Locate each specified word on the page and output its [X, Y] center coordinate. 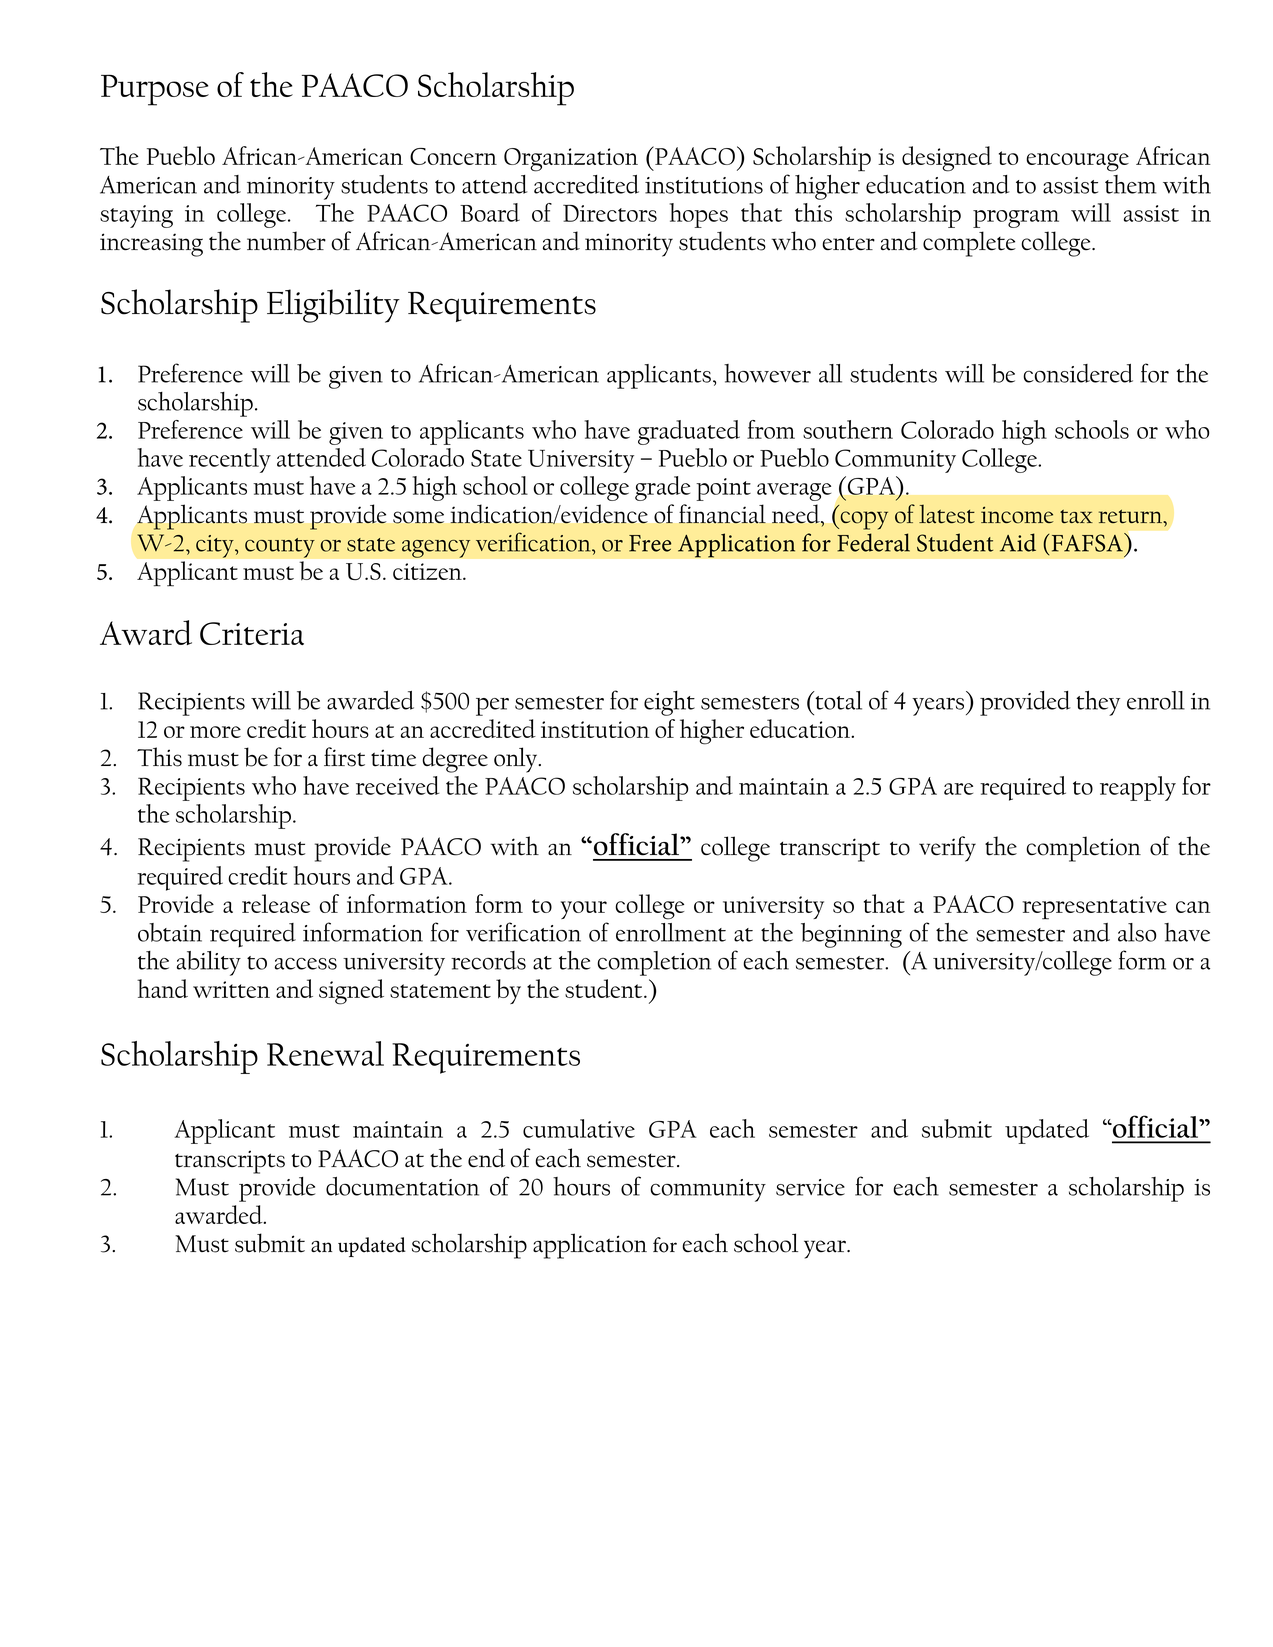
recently [230, 460]
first [344, 757]
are [958, 789]
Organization [571, 160]
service [810, 1187]
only [517, 760]
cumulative [579, 1128]
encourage [1077, 162]
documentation [402, 1186]
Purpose [155, 90]
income [1017, 515]
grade [662, 488]
